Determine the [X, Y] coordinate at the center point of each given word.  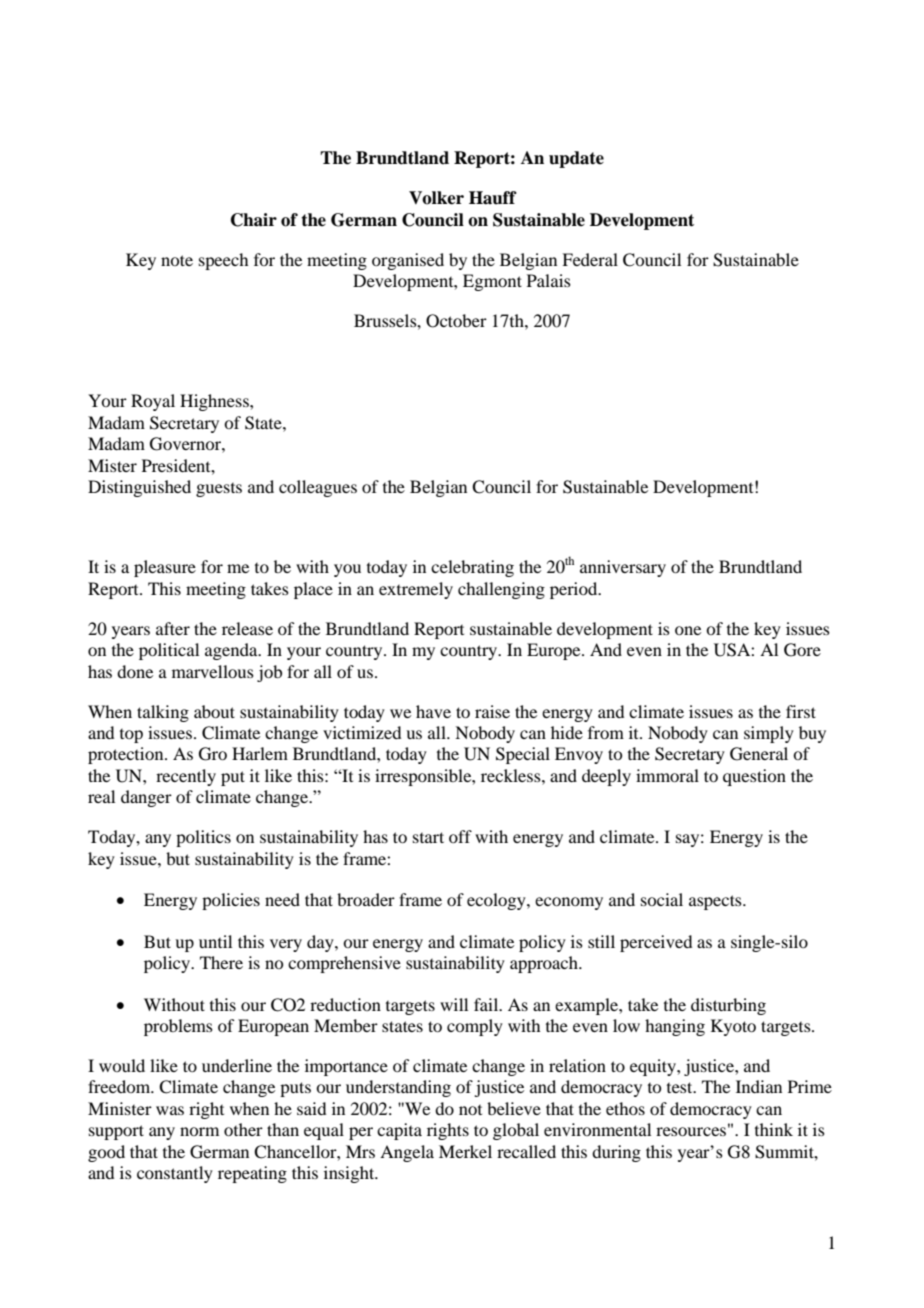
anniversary [623, 568]
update [576, 159]
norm [199, 1131]
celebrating [472, 568]
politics [203, 838]
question [754, 777]
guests [219, 490]
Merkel [465, 1151]
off [460, 836]
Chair [254, 220]
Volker [436, 198]
